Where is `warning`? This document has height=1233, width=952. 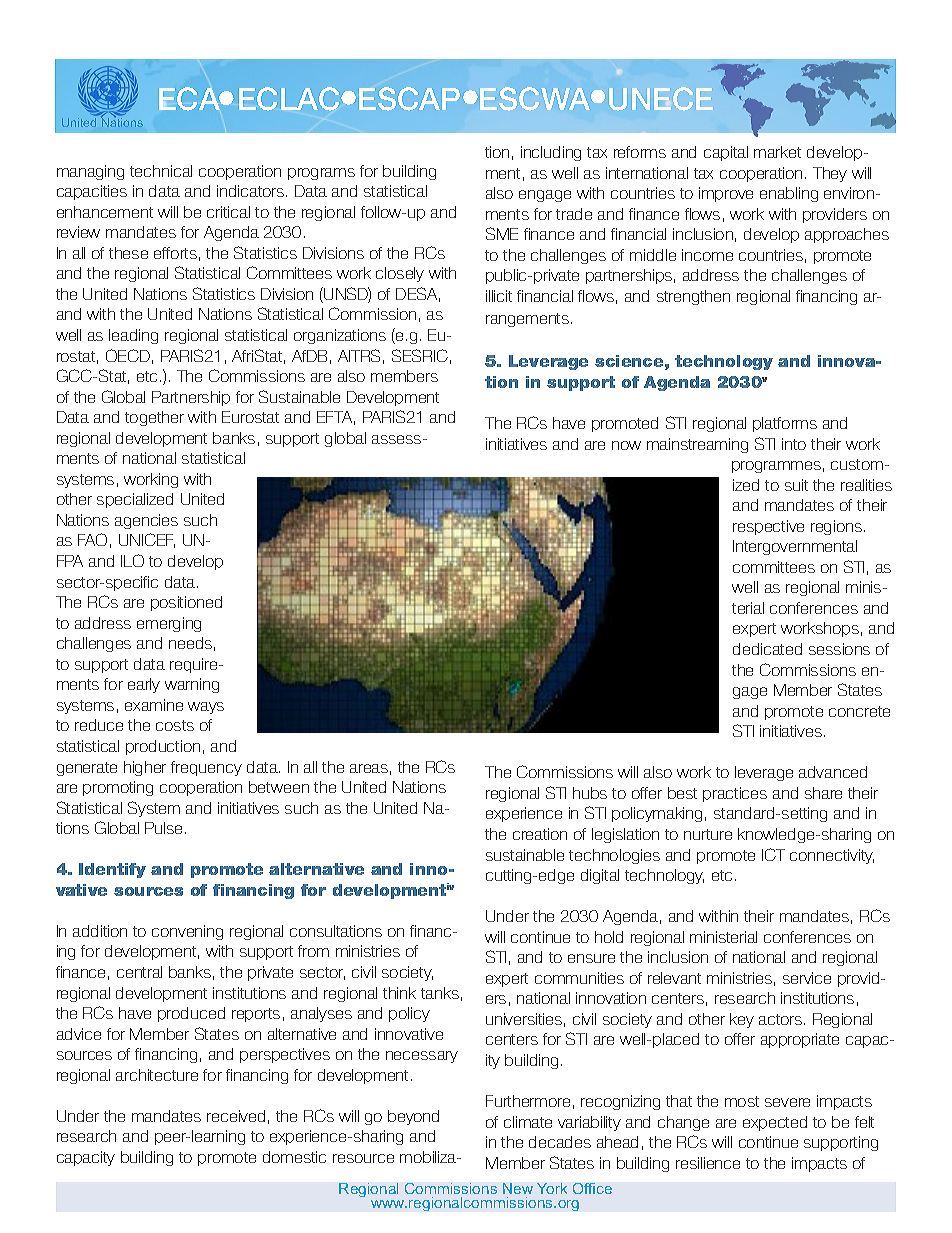 warning is located at coordinates (192, 685).
